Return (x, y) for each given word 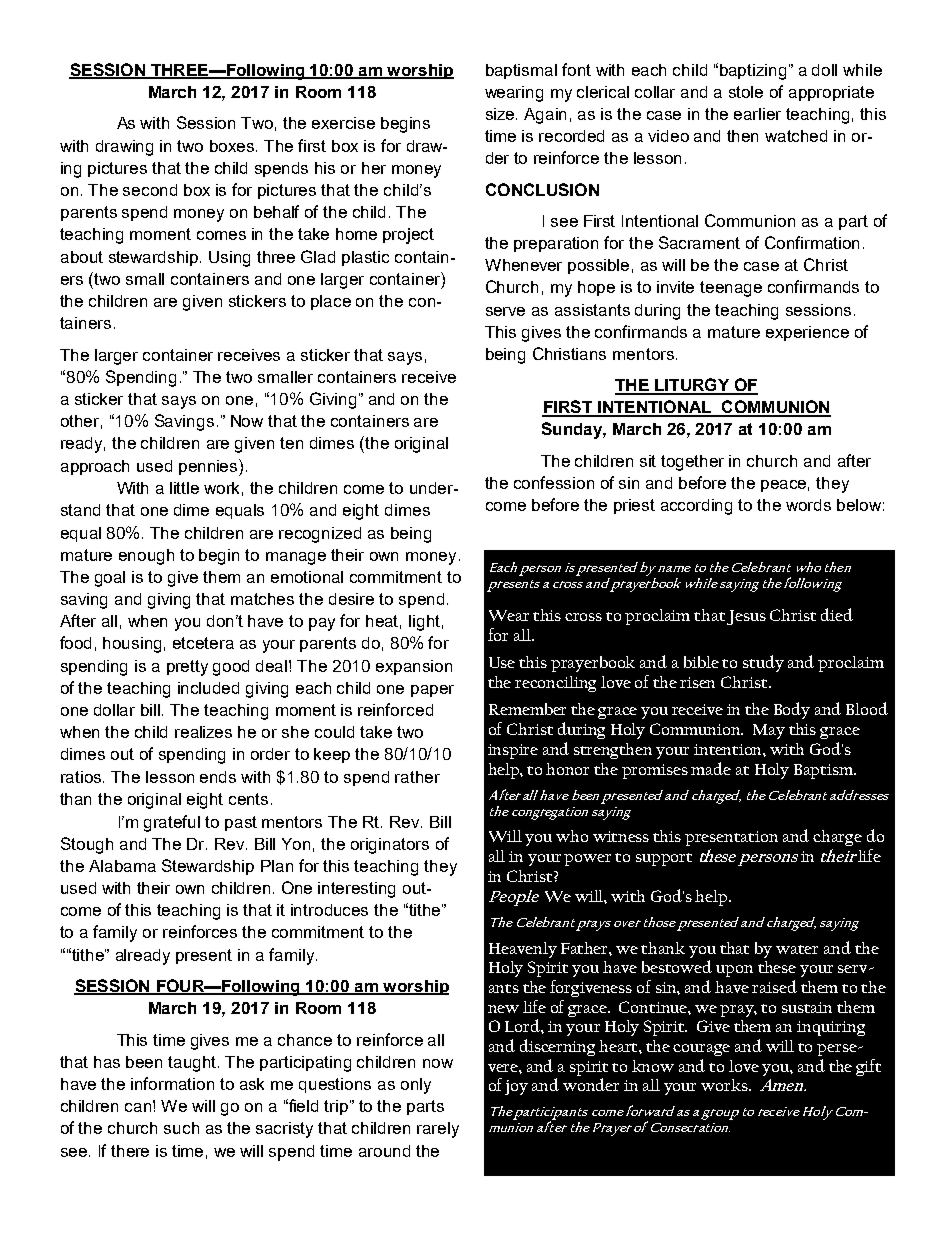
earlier (757, 114)
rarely (438, 1130)
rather (417, 777)
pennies (209, 467)
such (181, 1128)
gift (868, 1067)
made (711, 768)
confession (554, 482)
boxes (233, 146)
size (501, 114)
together (692, 463)
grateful (172, 823)
